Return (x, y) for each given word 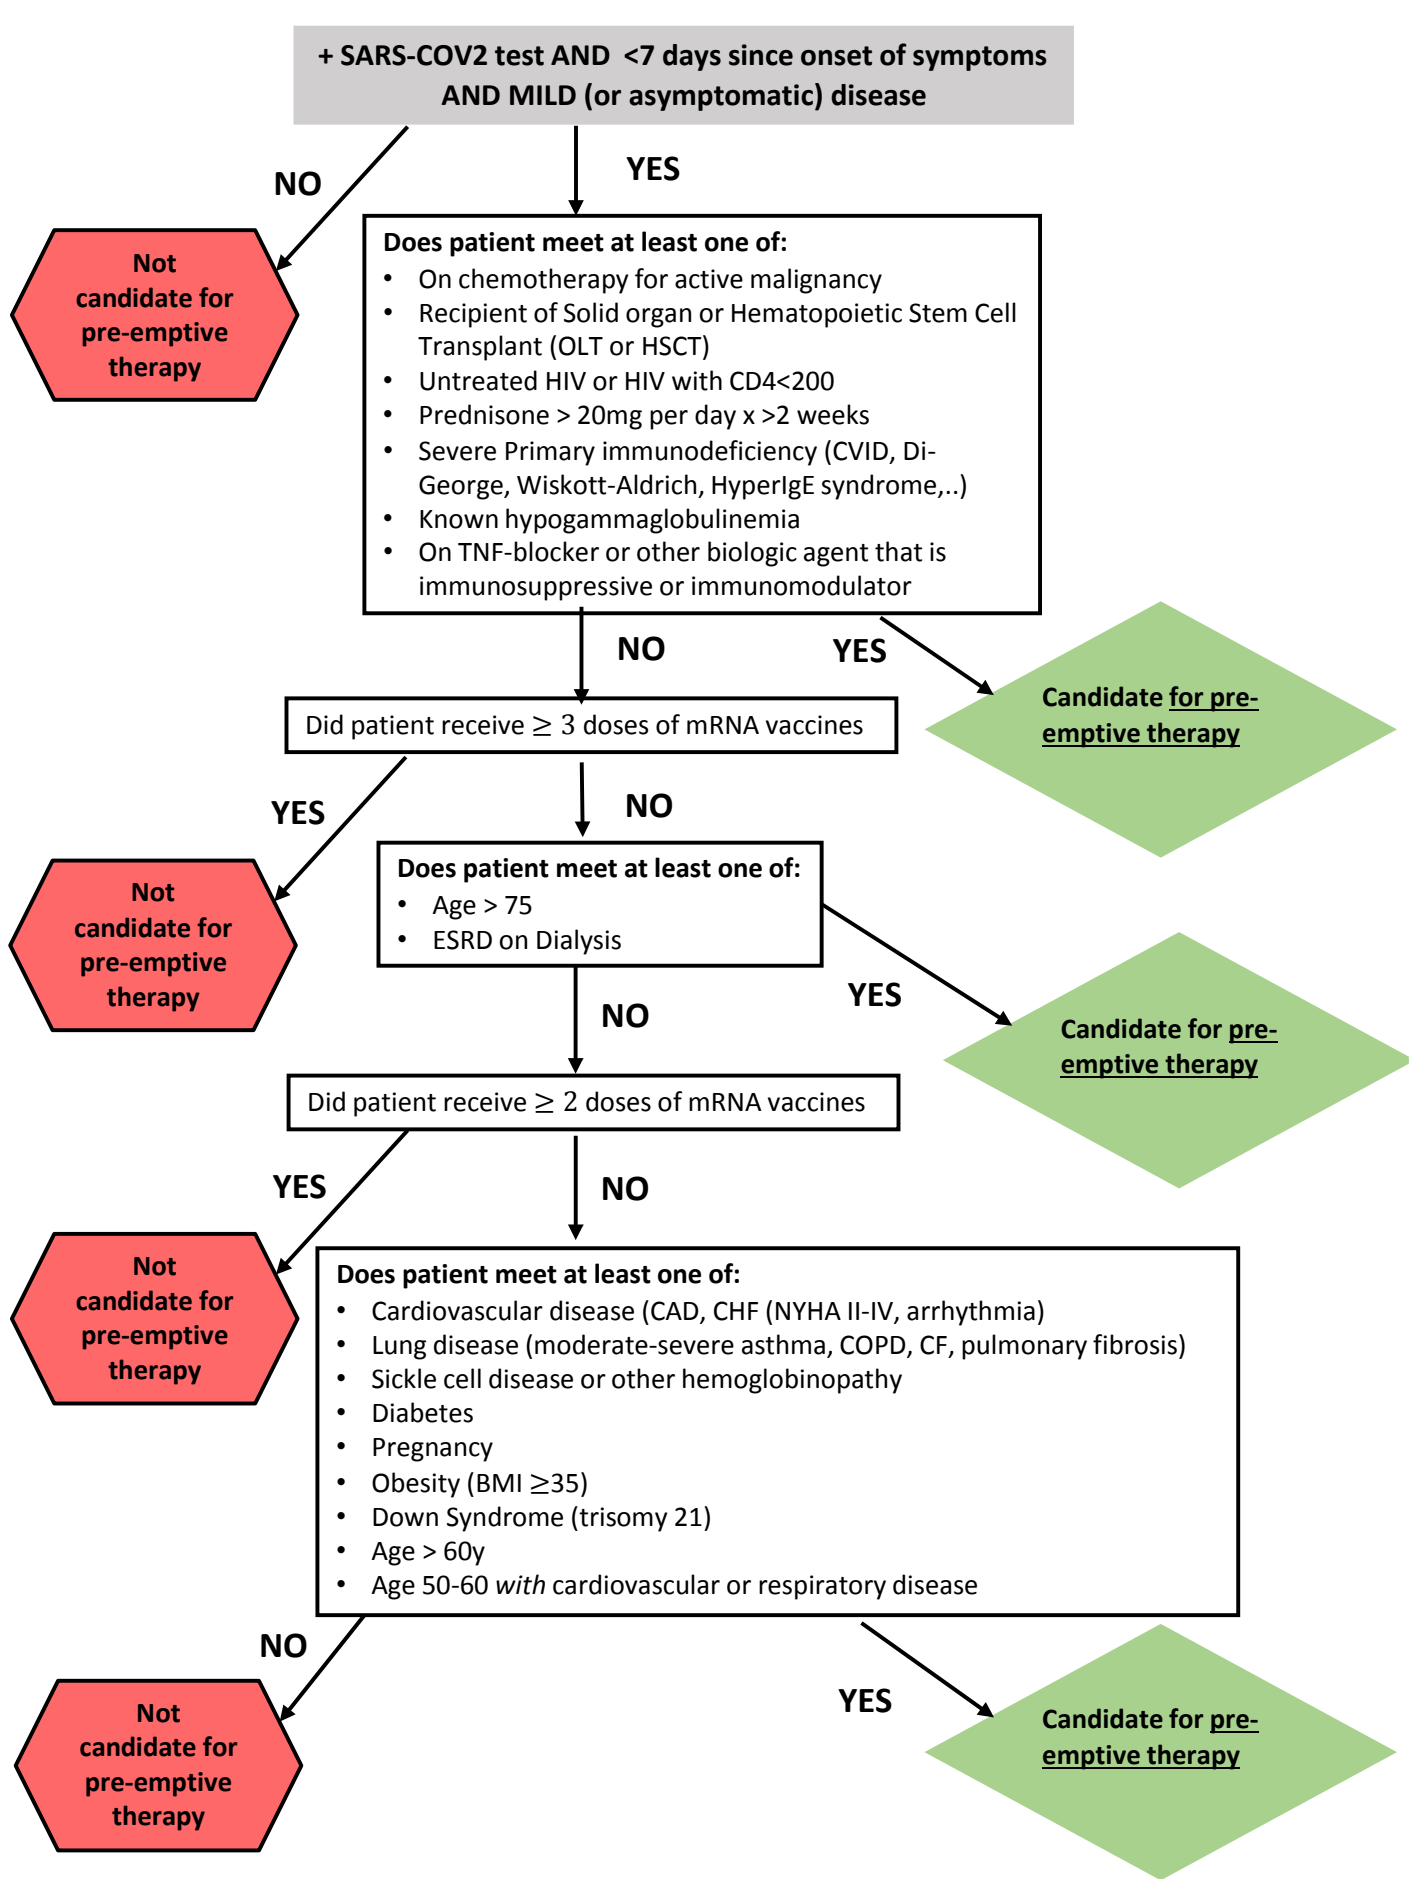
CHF (736, 1311)
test (519, 56)
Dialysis (579, 942)
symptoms (980, 58)
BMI (499, 1483)
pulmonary (1024, 1347)
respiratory (822, 1587)
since (761, 55)
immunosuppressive (536, 588)
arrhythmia (971, 1313)
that (898, 551)
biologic (752, 554)
